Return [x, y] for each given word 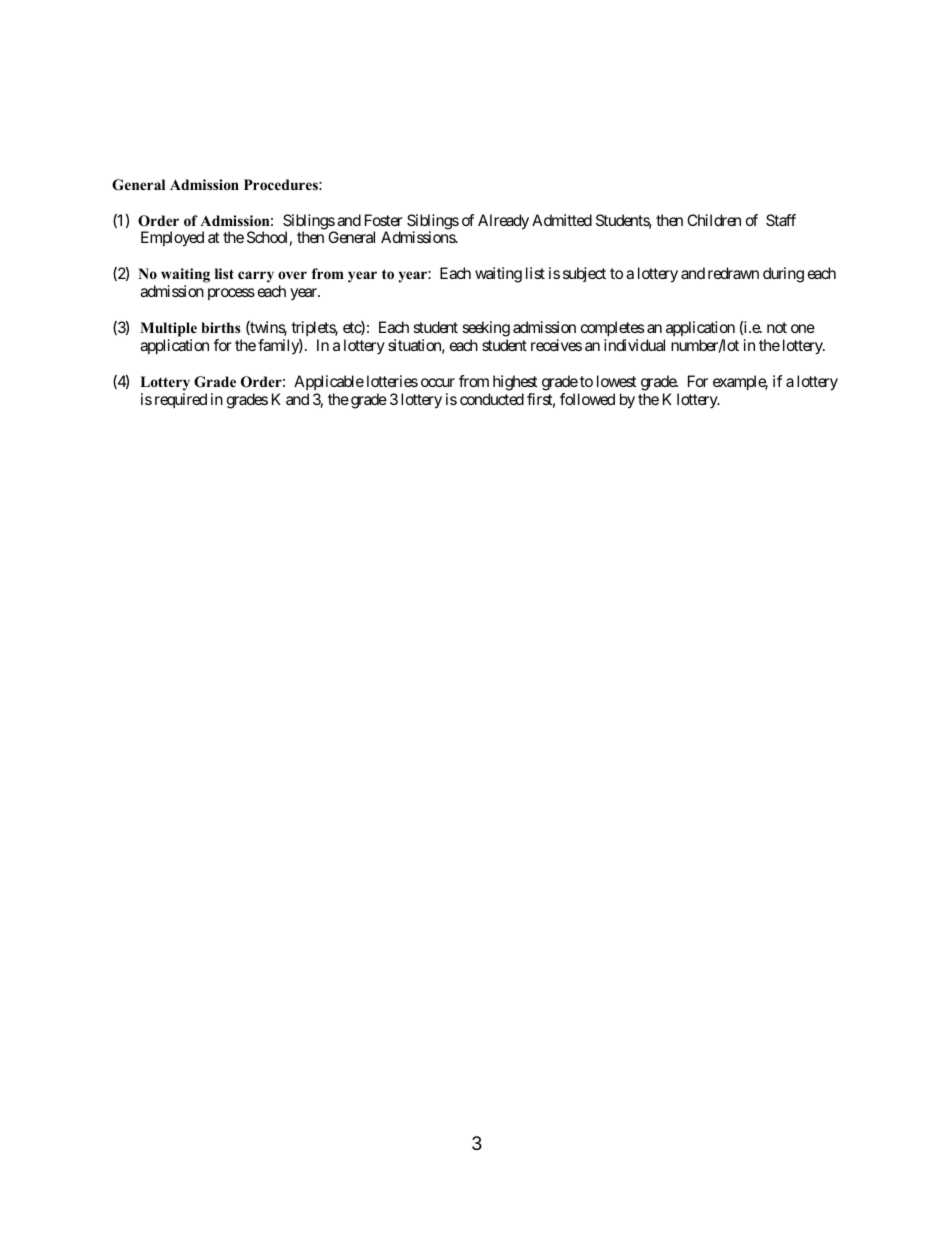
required [181, 400]
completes [612, 330]
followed [587, 399]
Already [503, 222]
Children [714, 220]
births [221, 327]
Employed [172, 239]
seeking [486, 330]
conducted [492, 399]
